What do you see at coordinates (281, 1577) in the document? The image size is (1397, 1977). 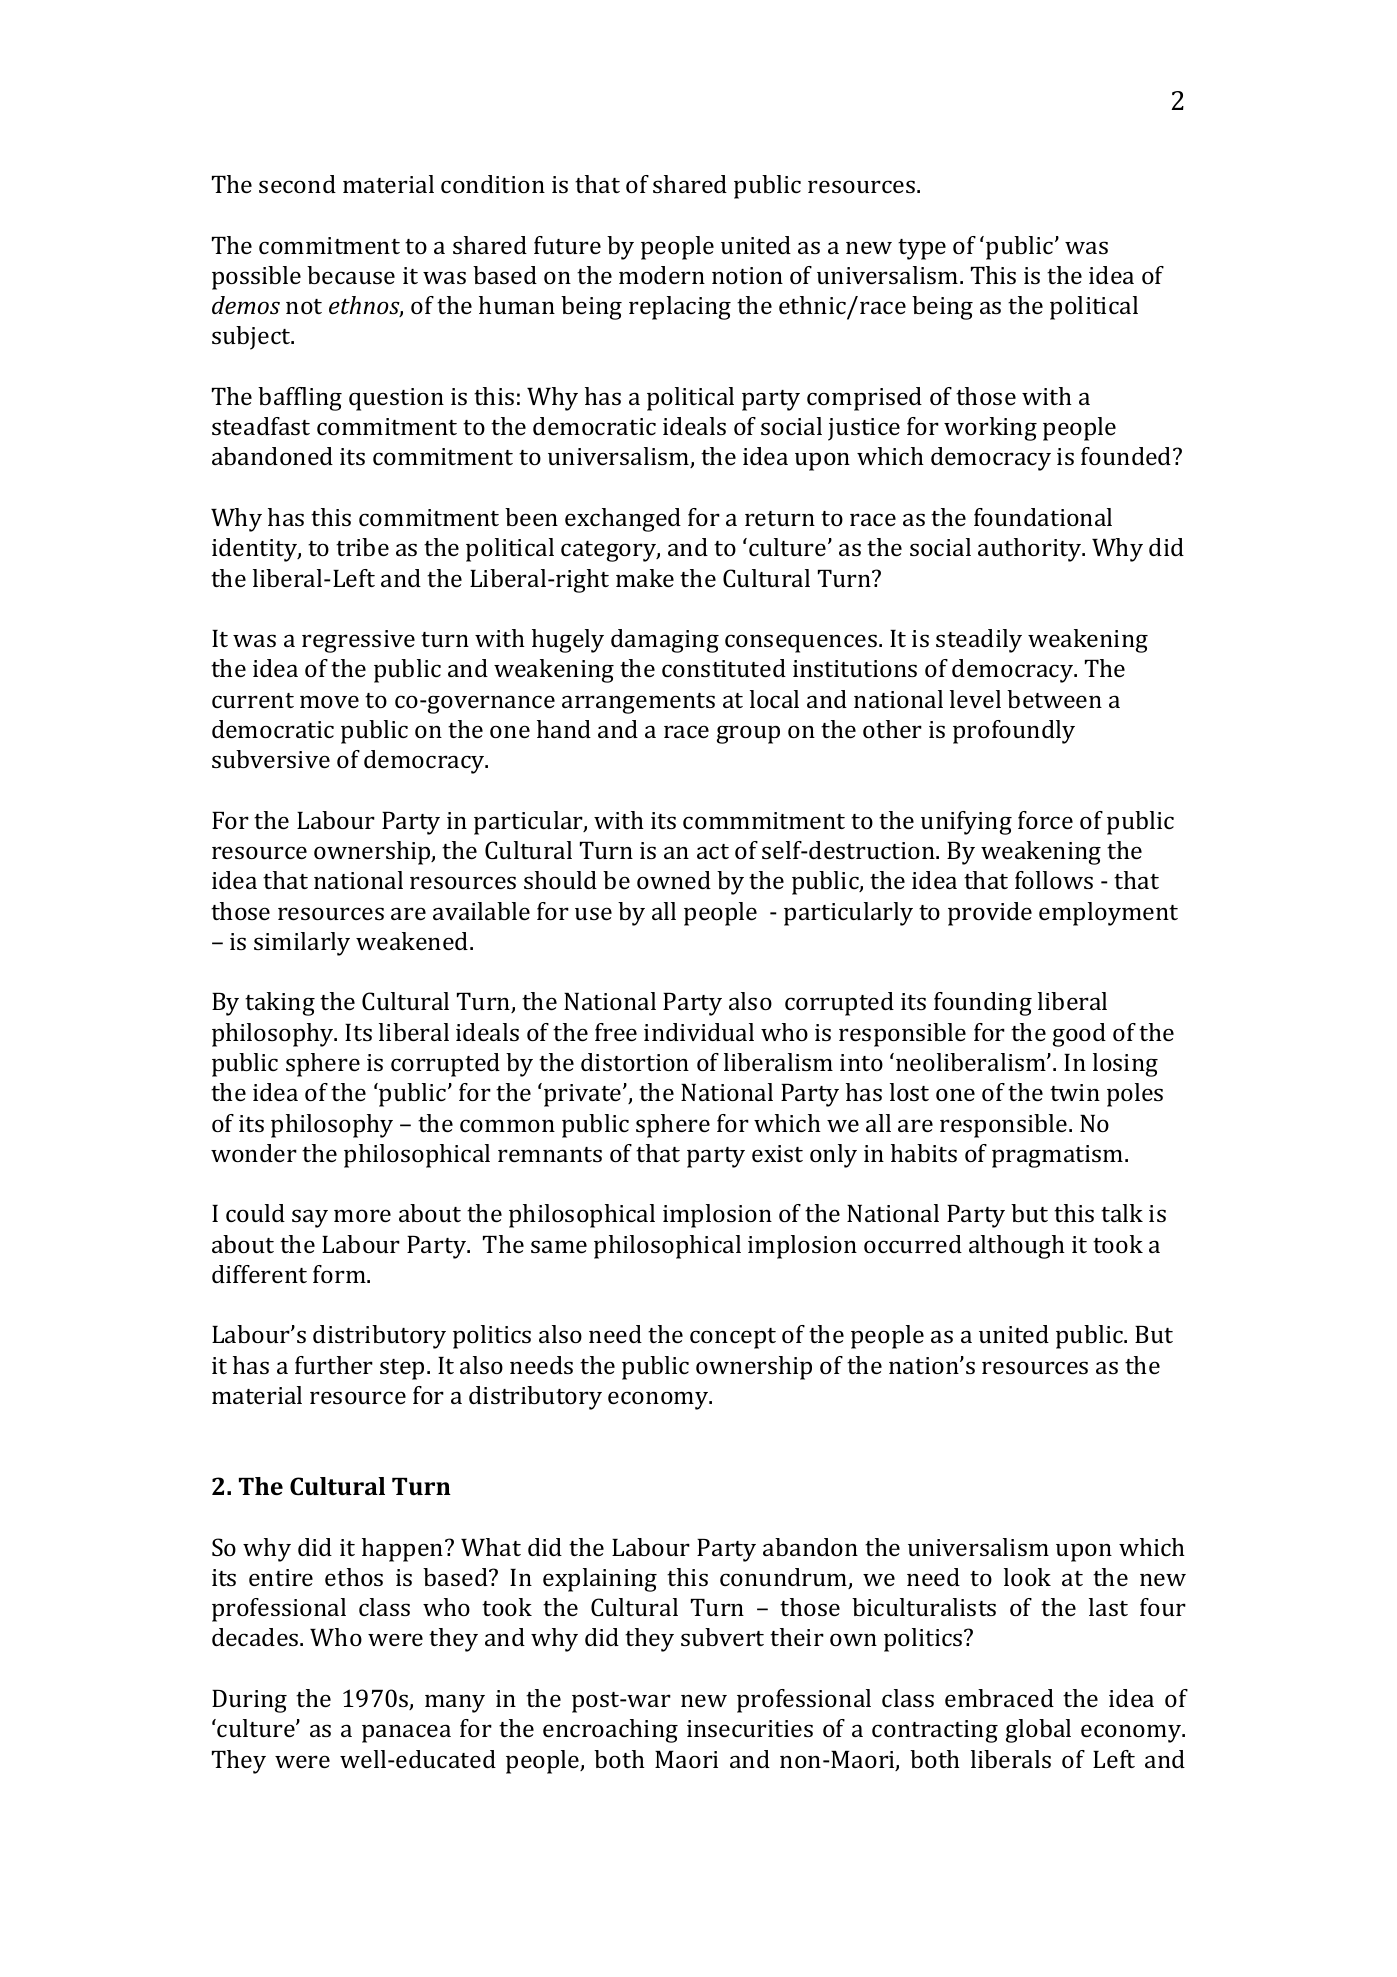 I see `entire` at bounding box center [281, 1577].
